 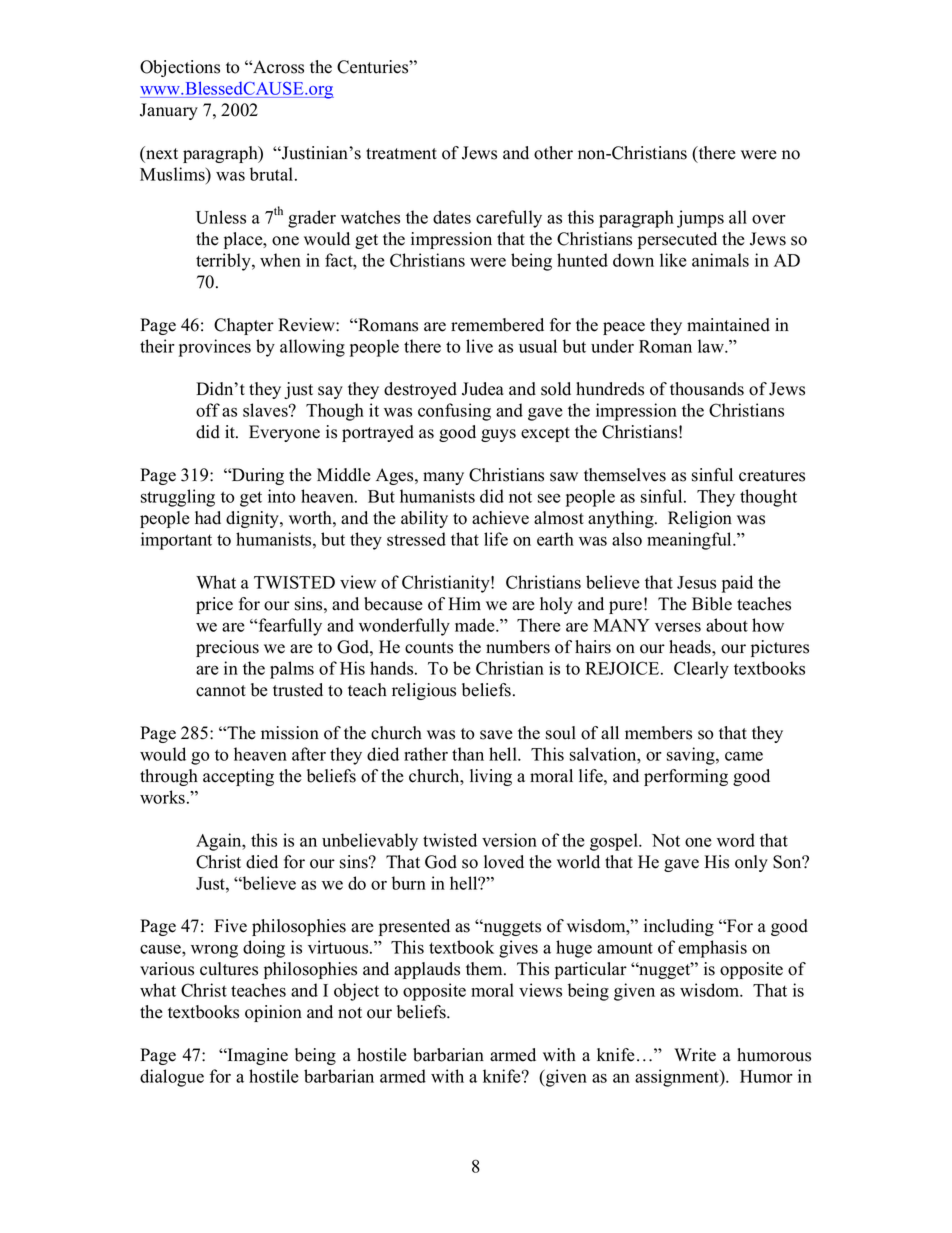 What do you see at coordinates (468, 754) in the image?
I see `than` at bounding box center [468, 754].
